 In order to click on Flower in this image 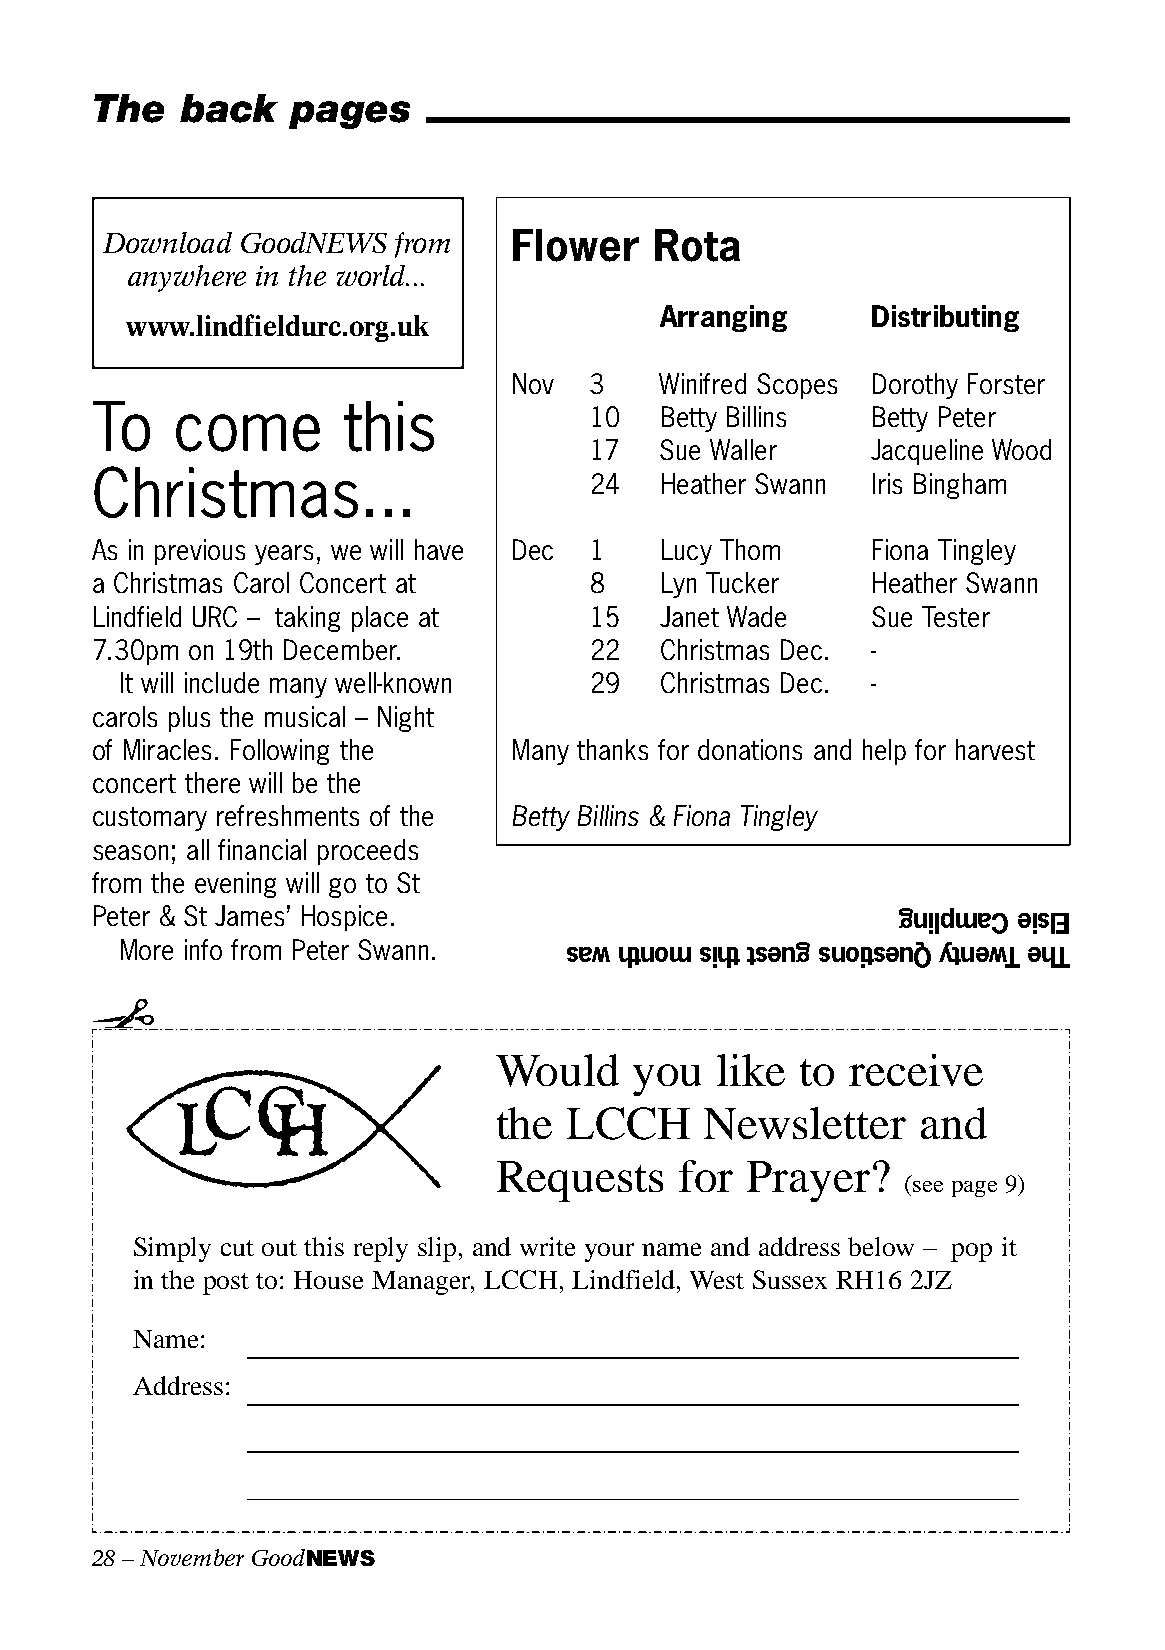, I will do `click(576, 245)`.
